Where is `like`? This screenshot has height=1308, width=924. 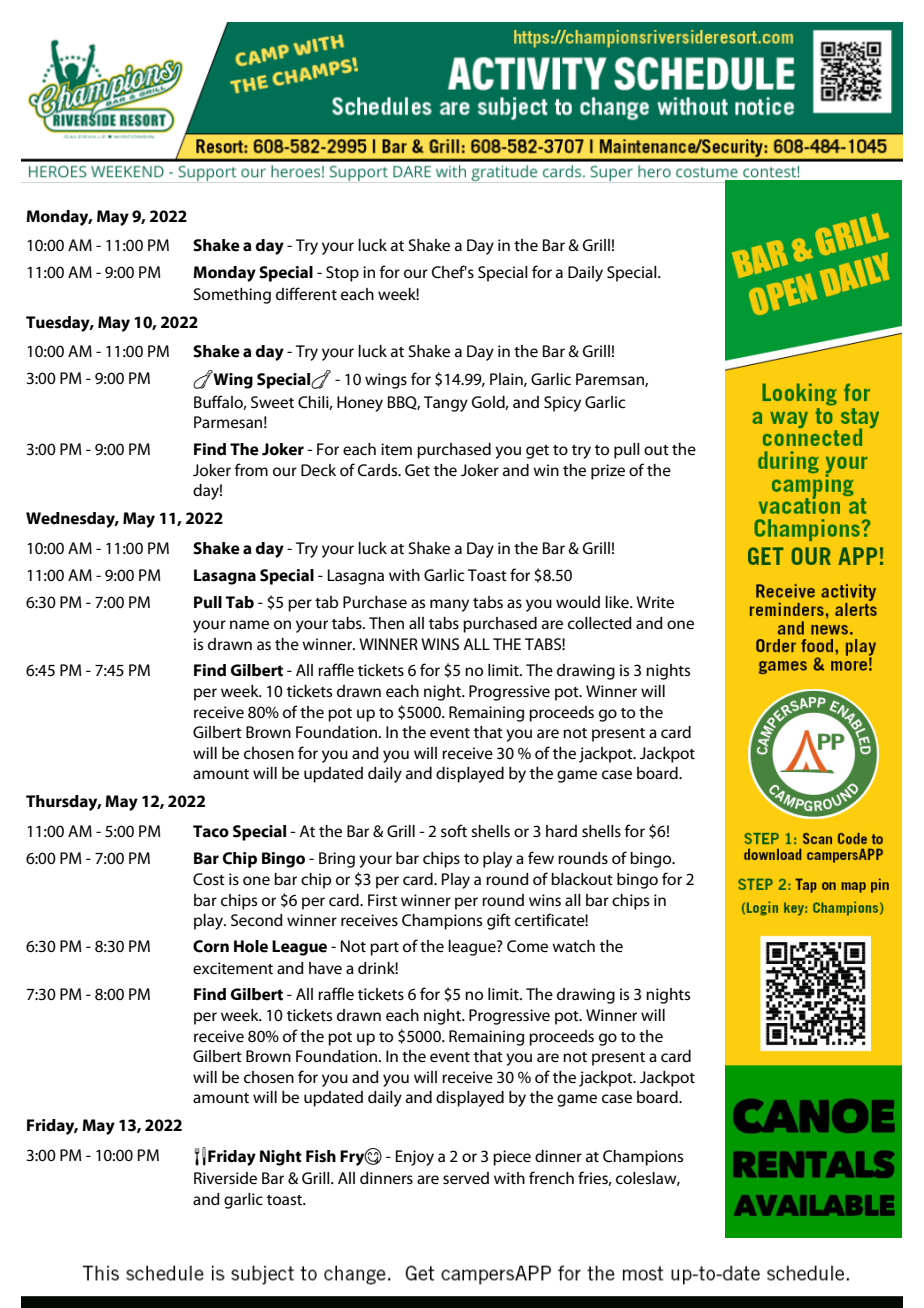
like is located at coordinates (618, 602).
